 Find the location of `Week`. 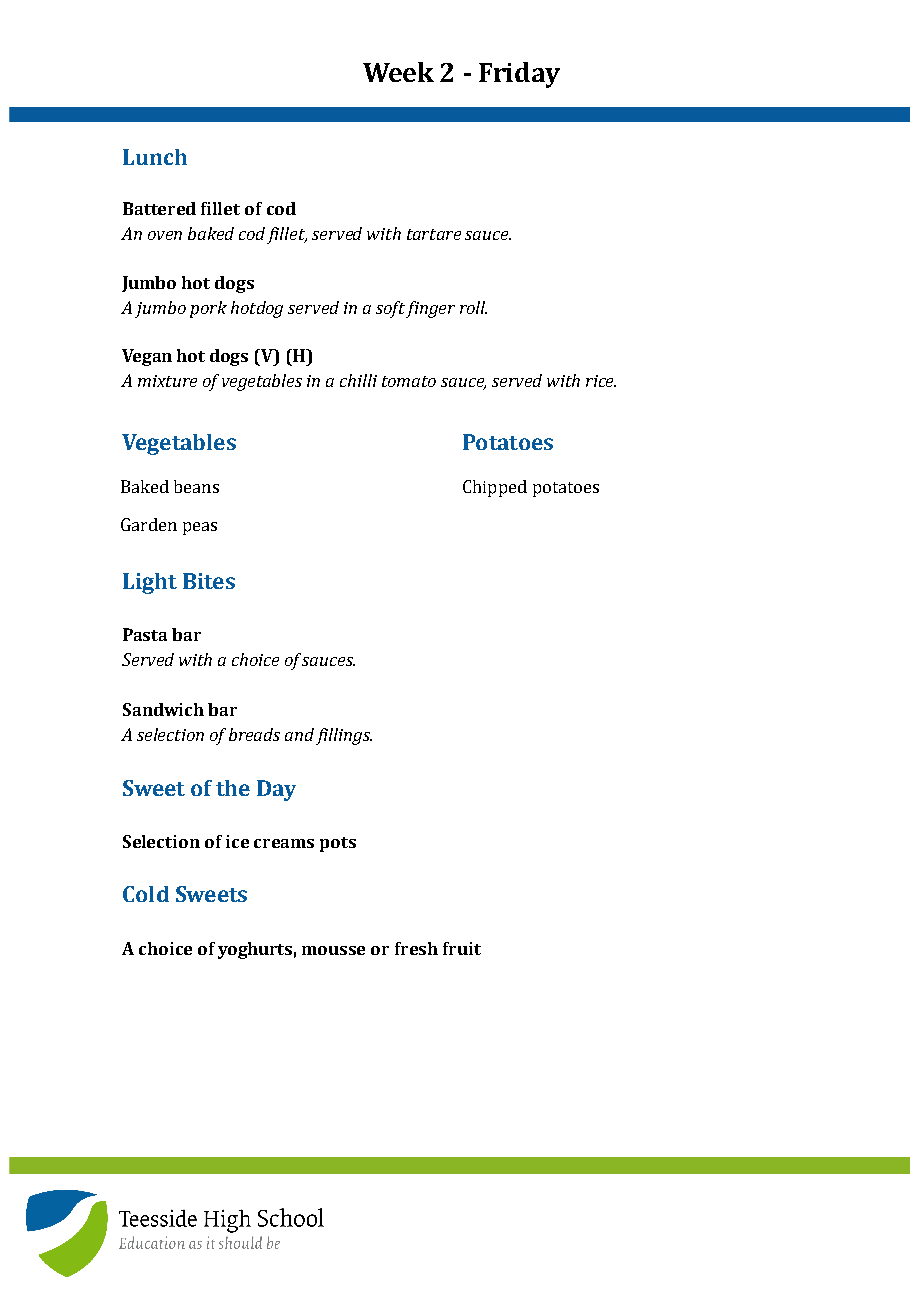

Week is located at coordinates (398, 72).
